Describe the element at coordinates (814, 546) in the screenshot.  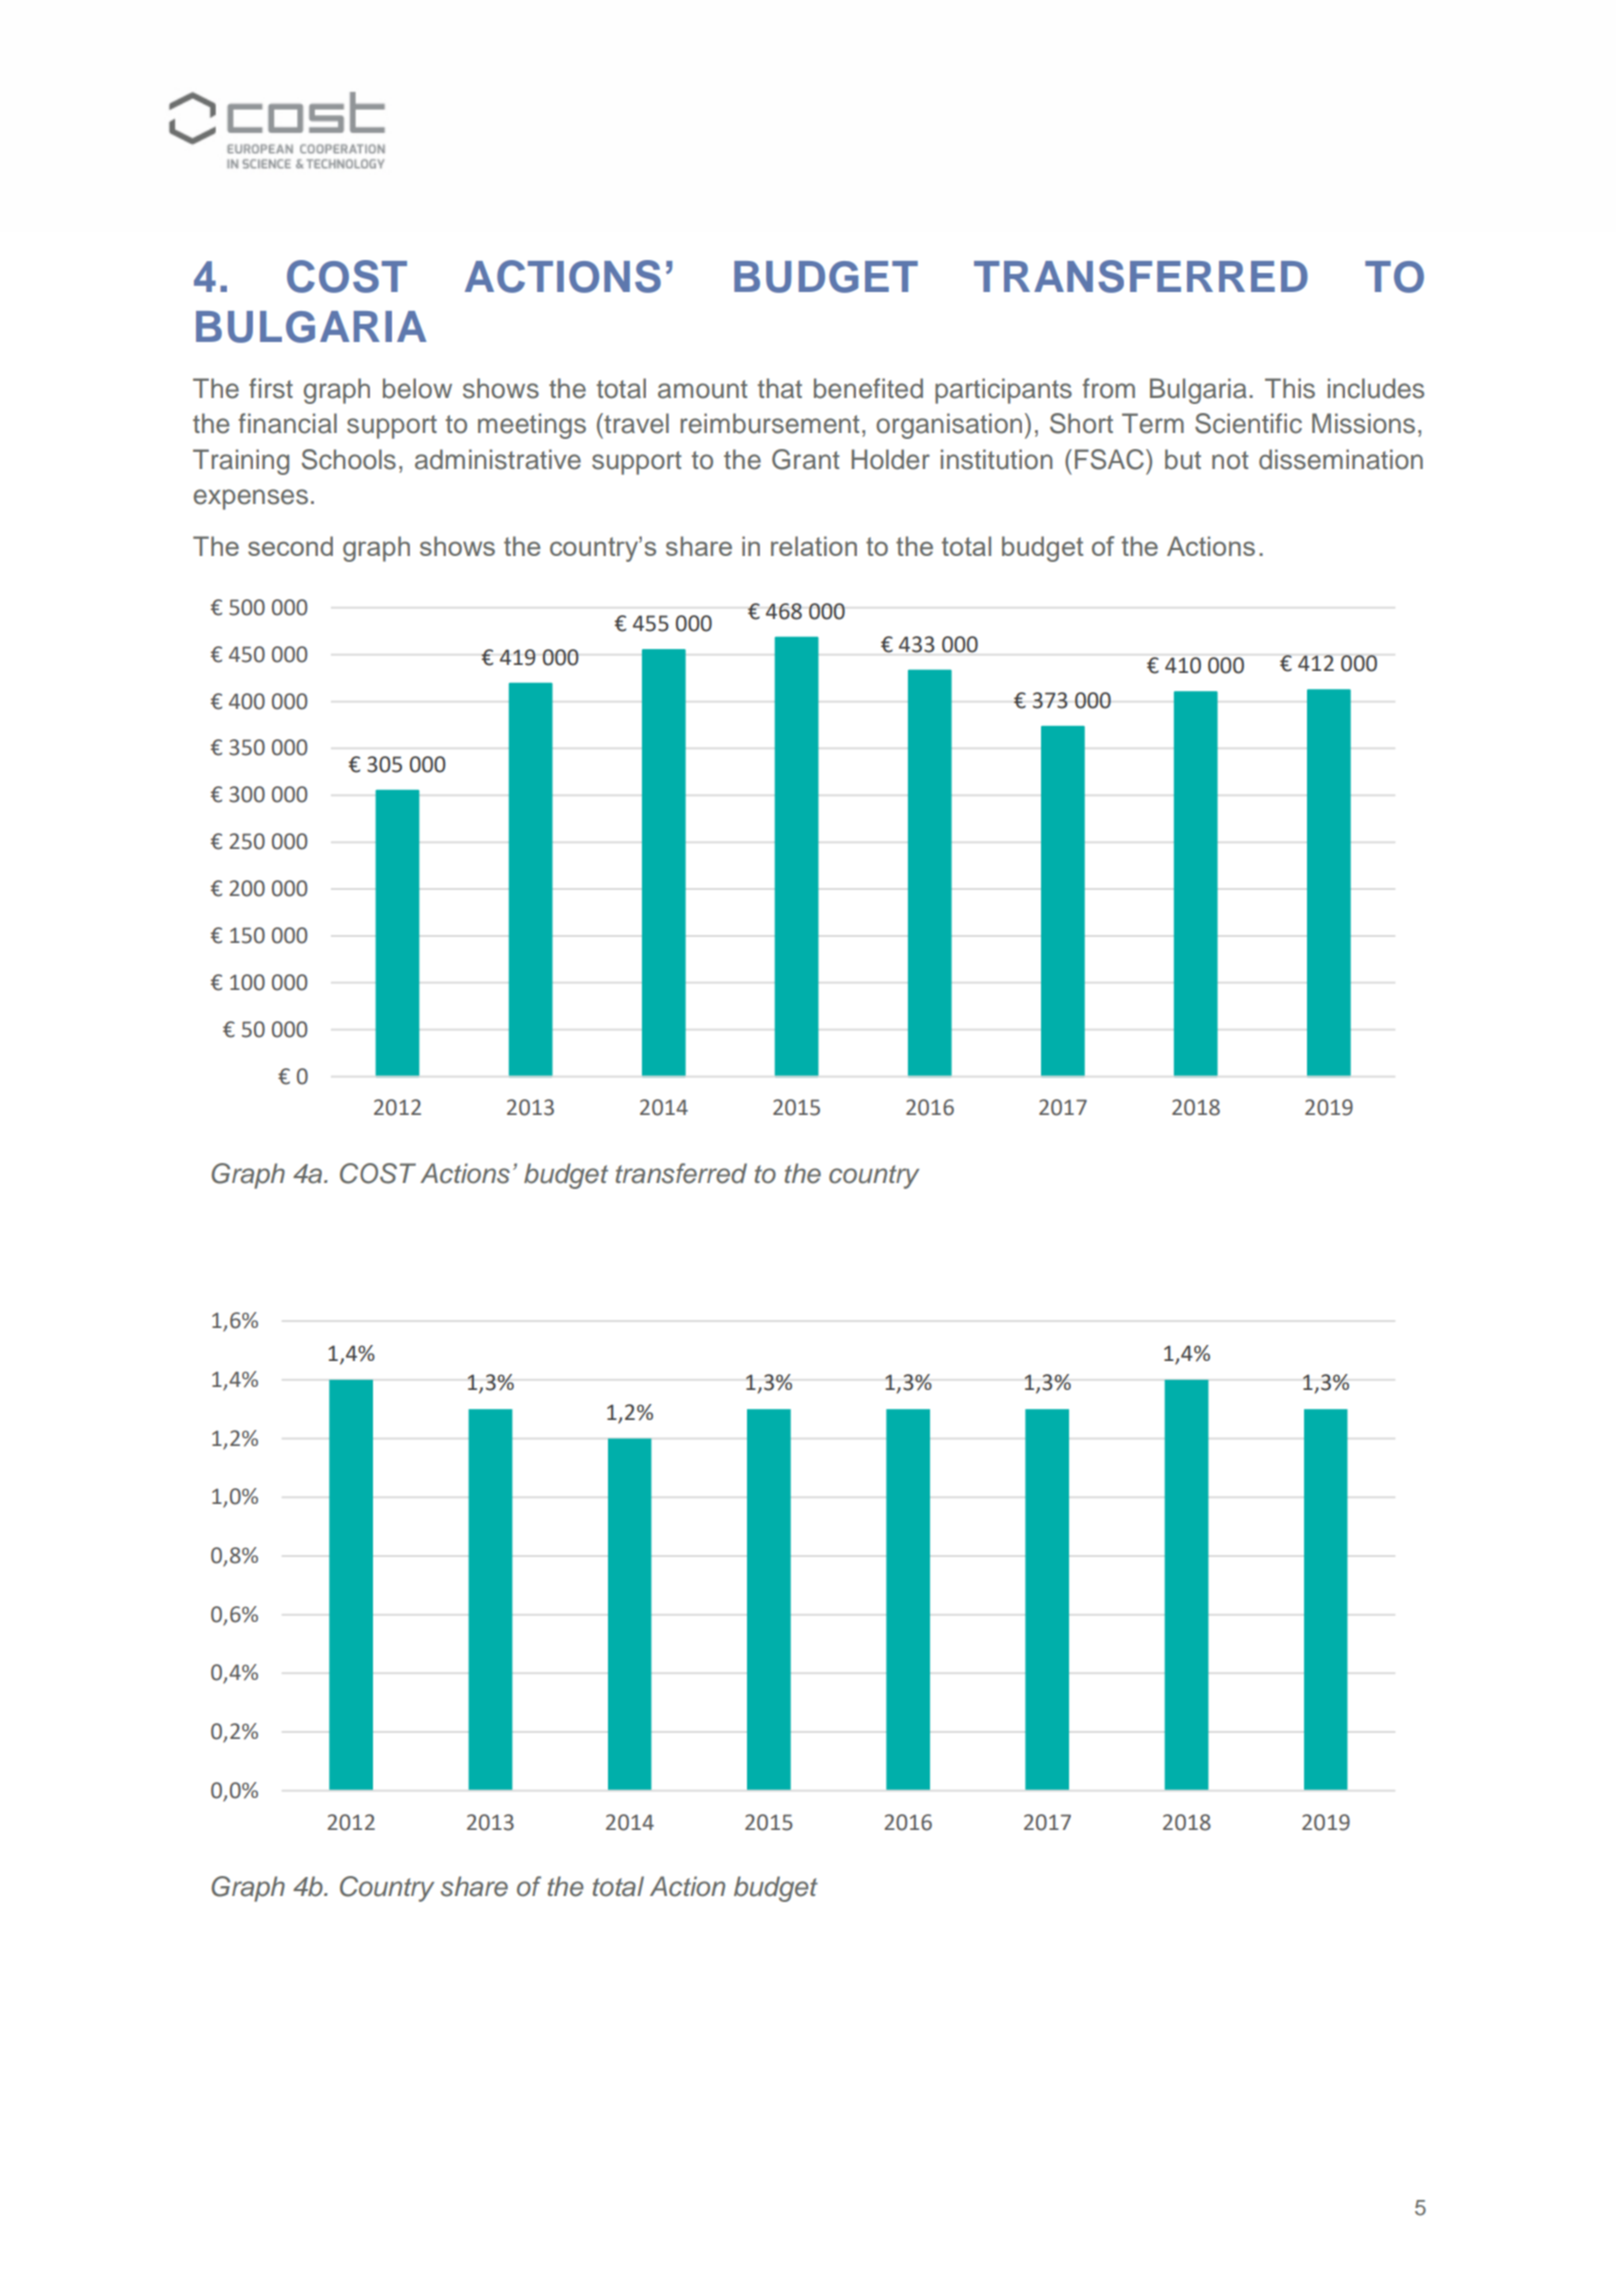
I see `relation` at that location.
